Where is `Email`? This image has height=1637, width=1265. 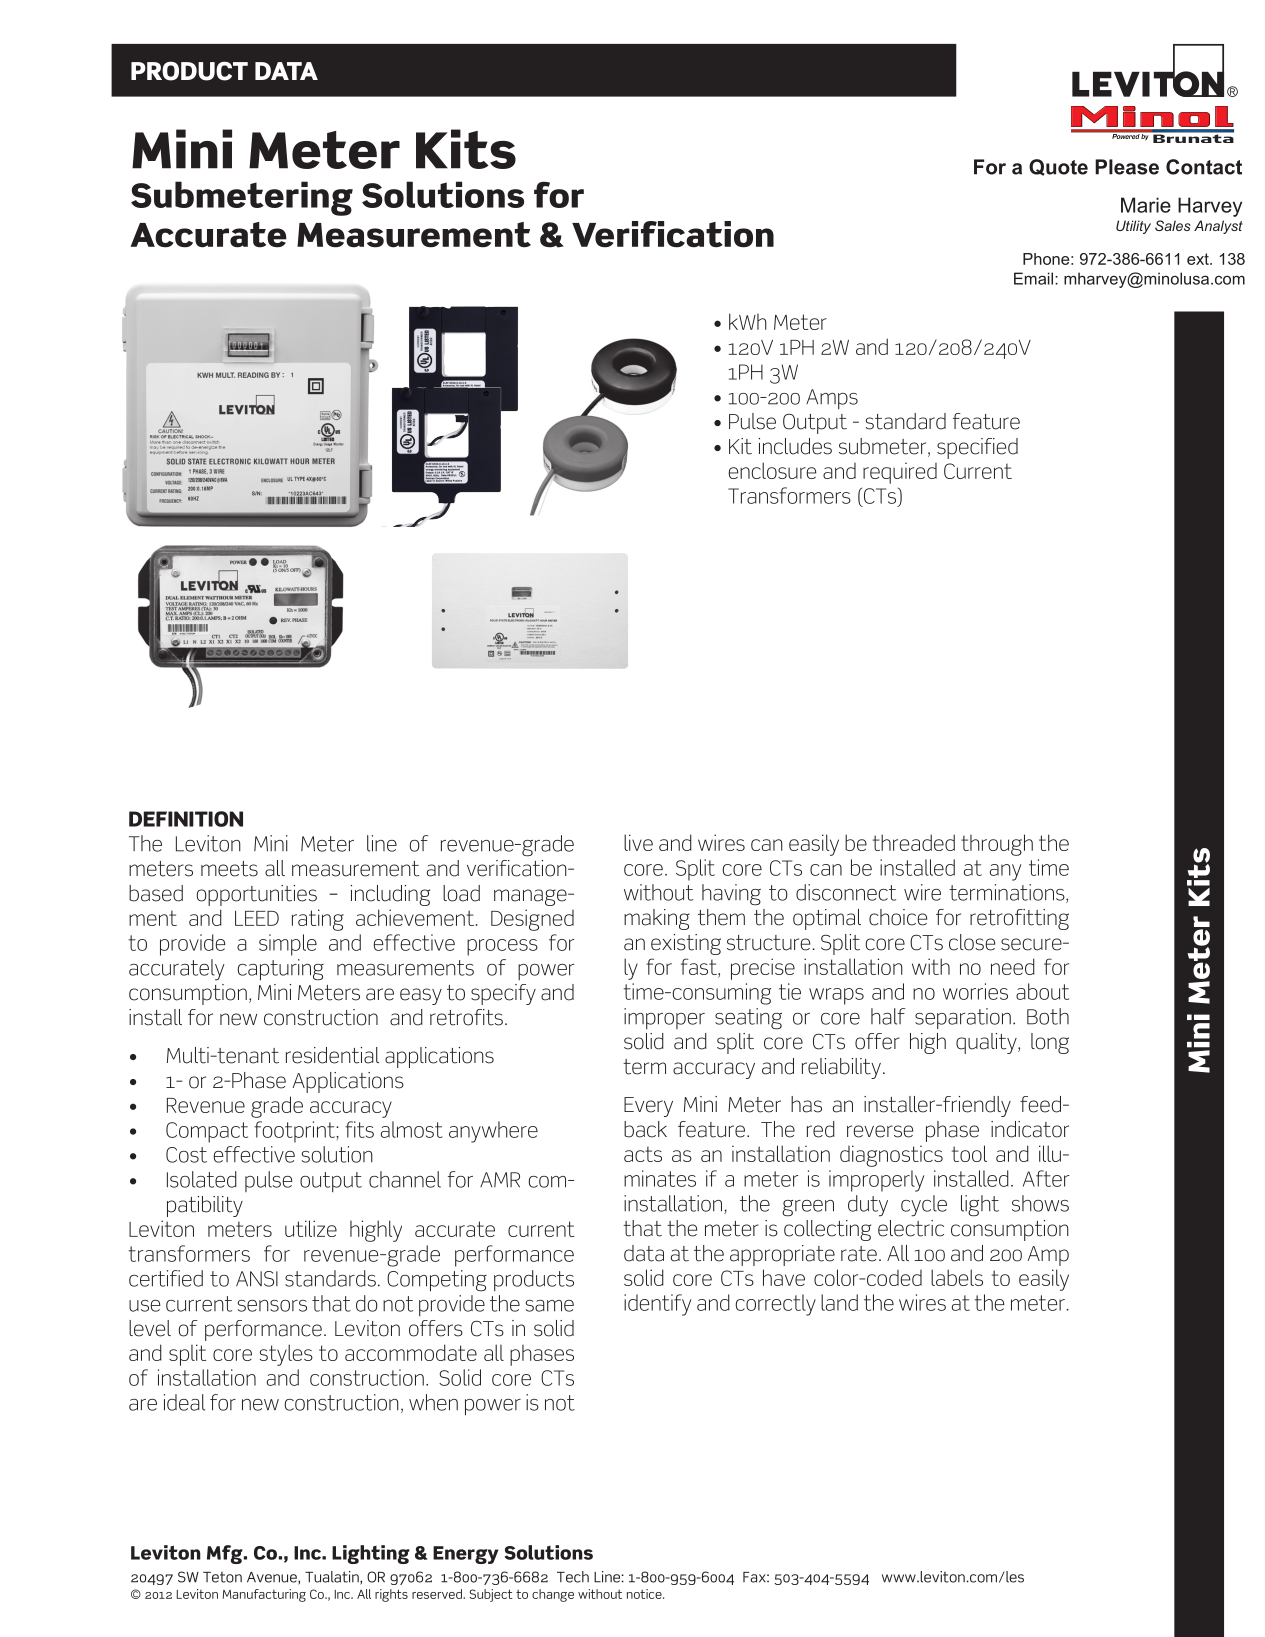 Email is located at coordinates (1033, 278).
